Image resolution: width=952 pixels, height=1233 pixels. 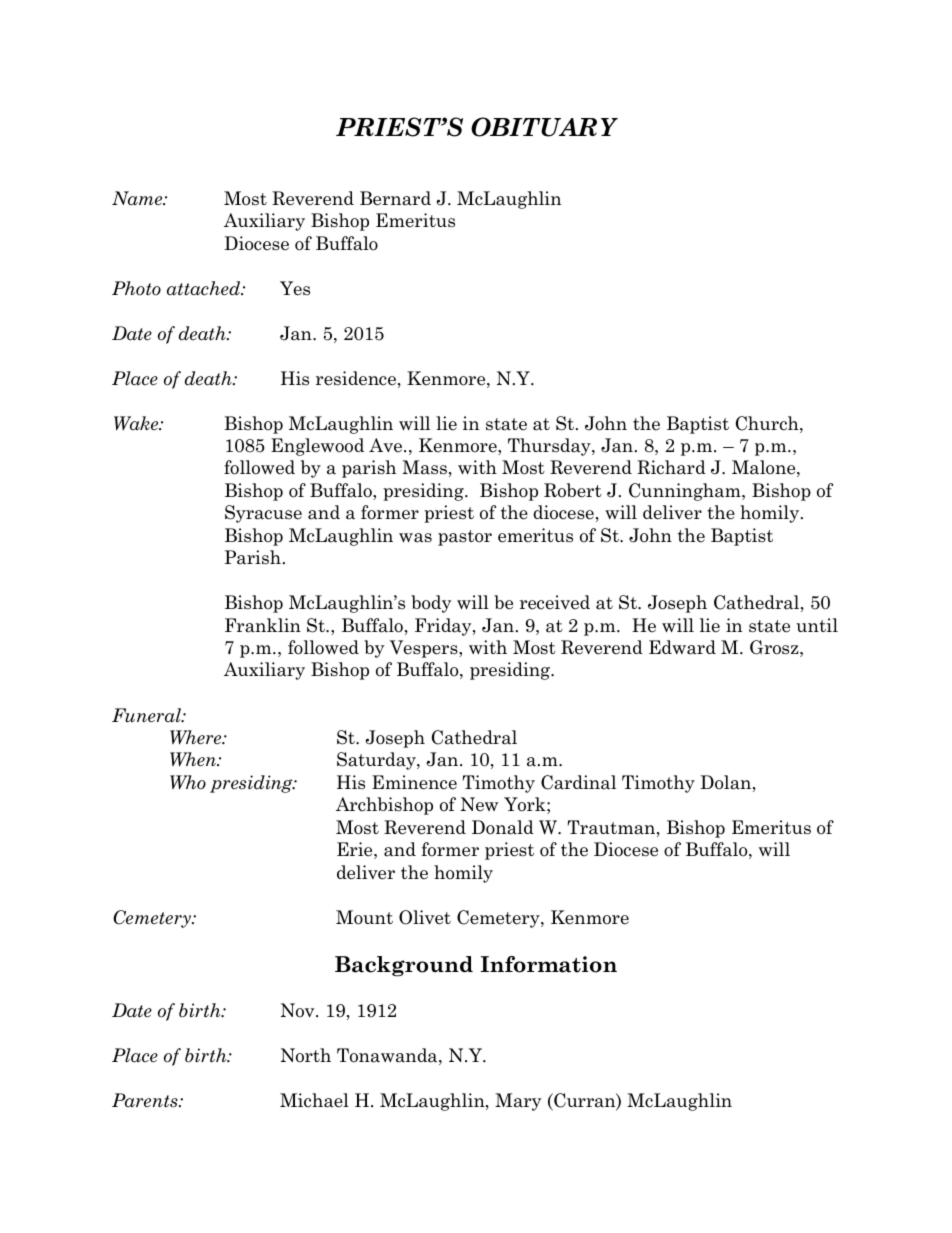 What do you see at coordinates (544, 127) in the image?
I see `OBITUARY` at bounding box center [544, 127].
